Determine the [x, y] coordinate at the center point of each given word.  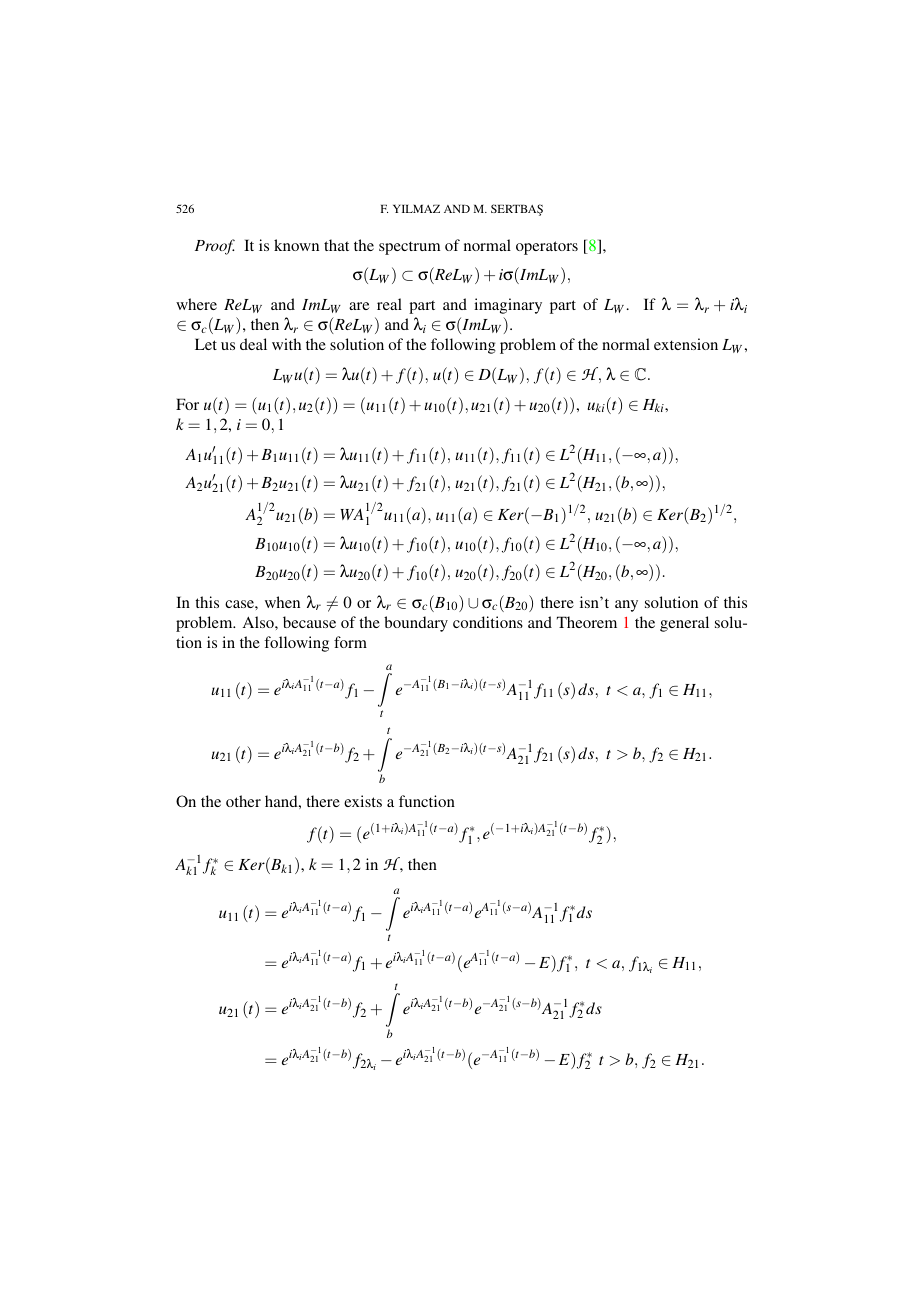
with [286, 344]
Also [259, 622]
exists [363, 801]
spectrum [409, 248]
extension [686, 344]
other [243, 801]
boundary [416, 624]
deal [253, 344]
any [626, 606]
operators [547, 248]
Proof [215, 247]
